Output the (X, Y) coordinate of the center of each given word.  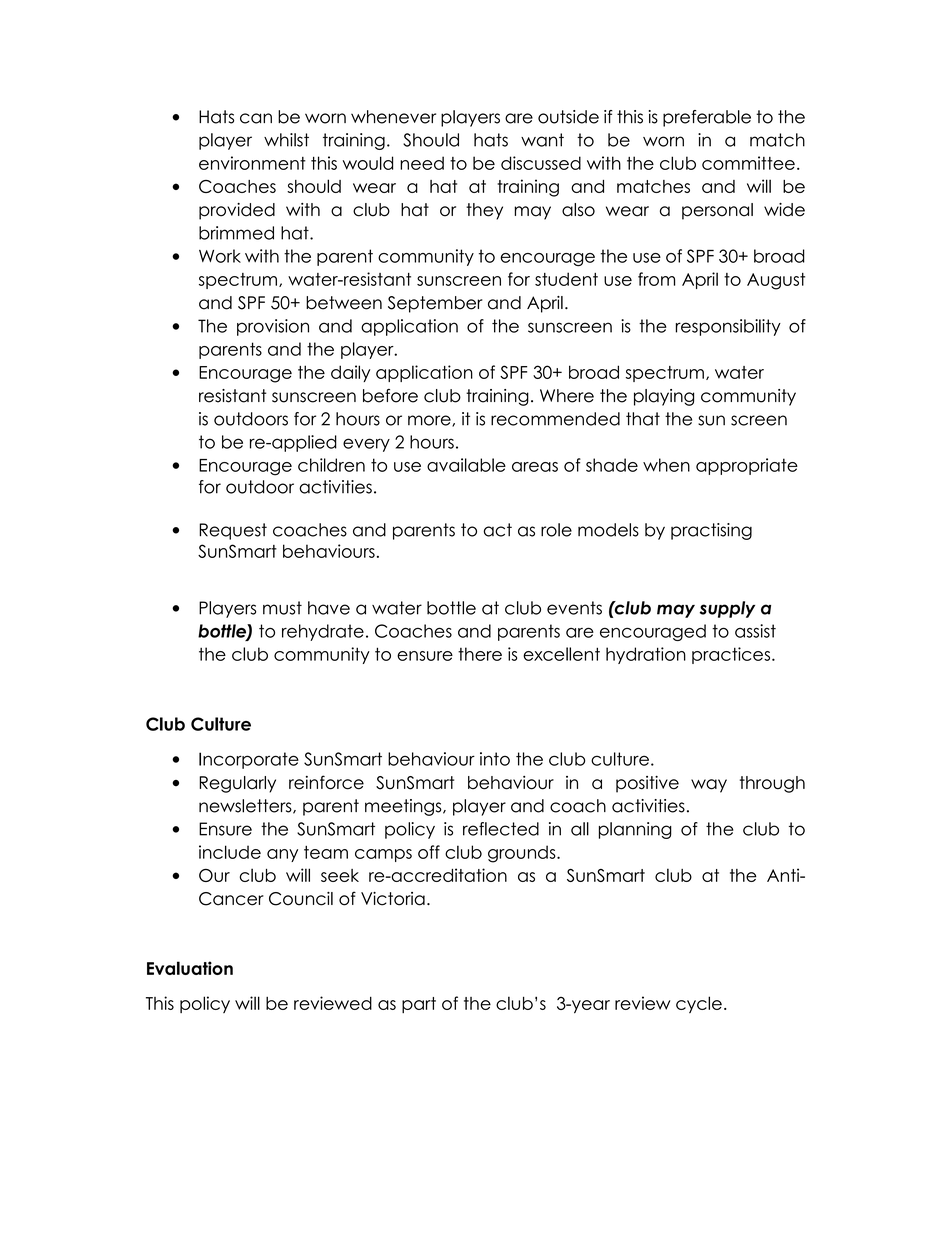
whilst (286, 140)
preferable (707, 118)
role (556, 530)
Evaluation (190, 968)
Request (233, 531)
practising (711, 531)
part (419, 1005)
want (542, 140)
